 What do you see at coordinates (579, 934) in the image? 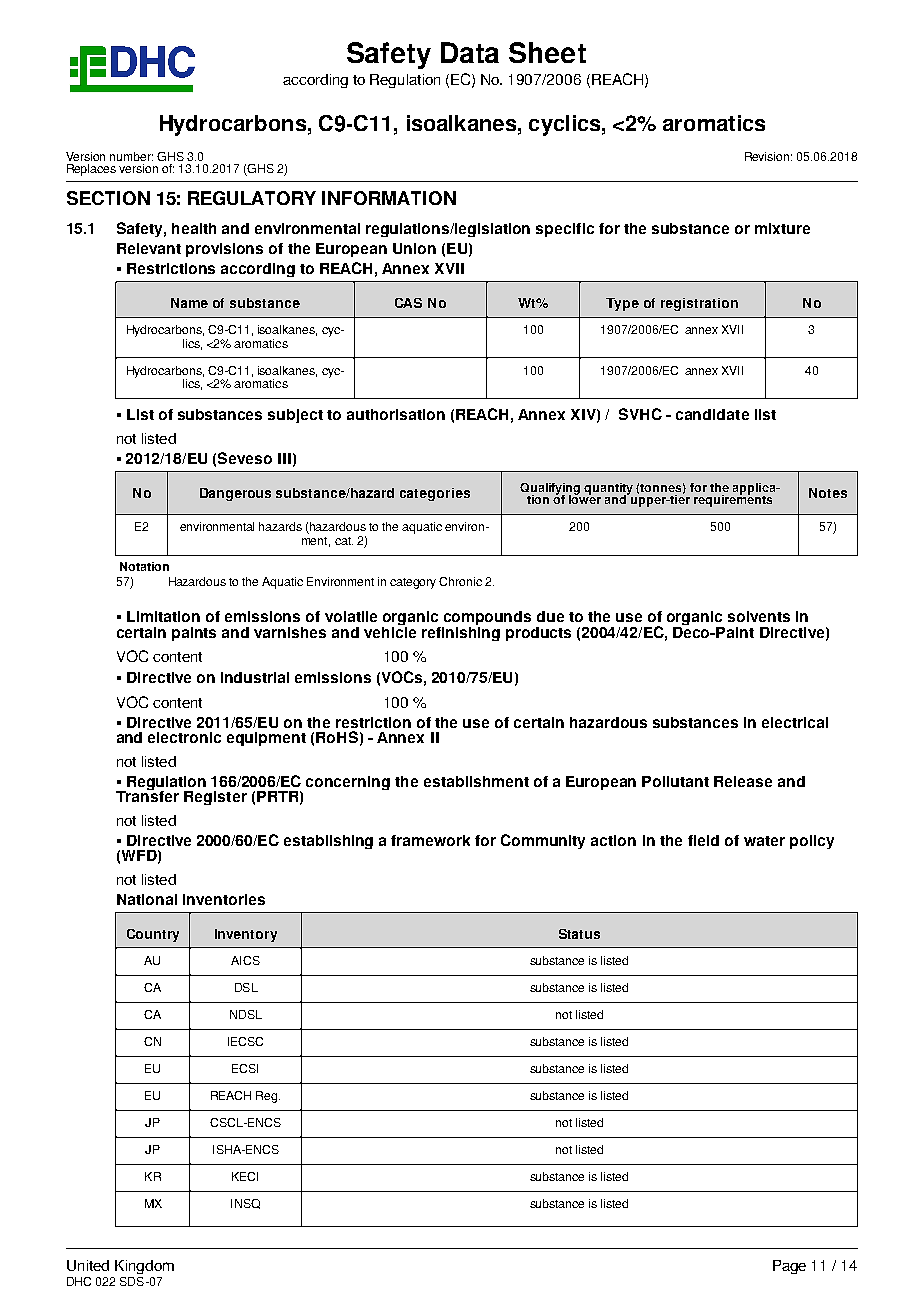
I see `Status` at bounding box center [579, 934].
